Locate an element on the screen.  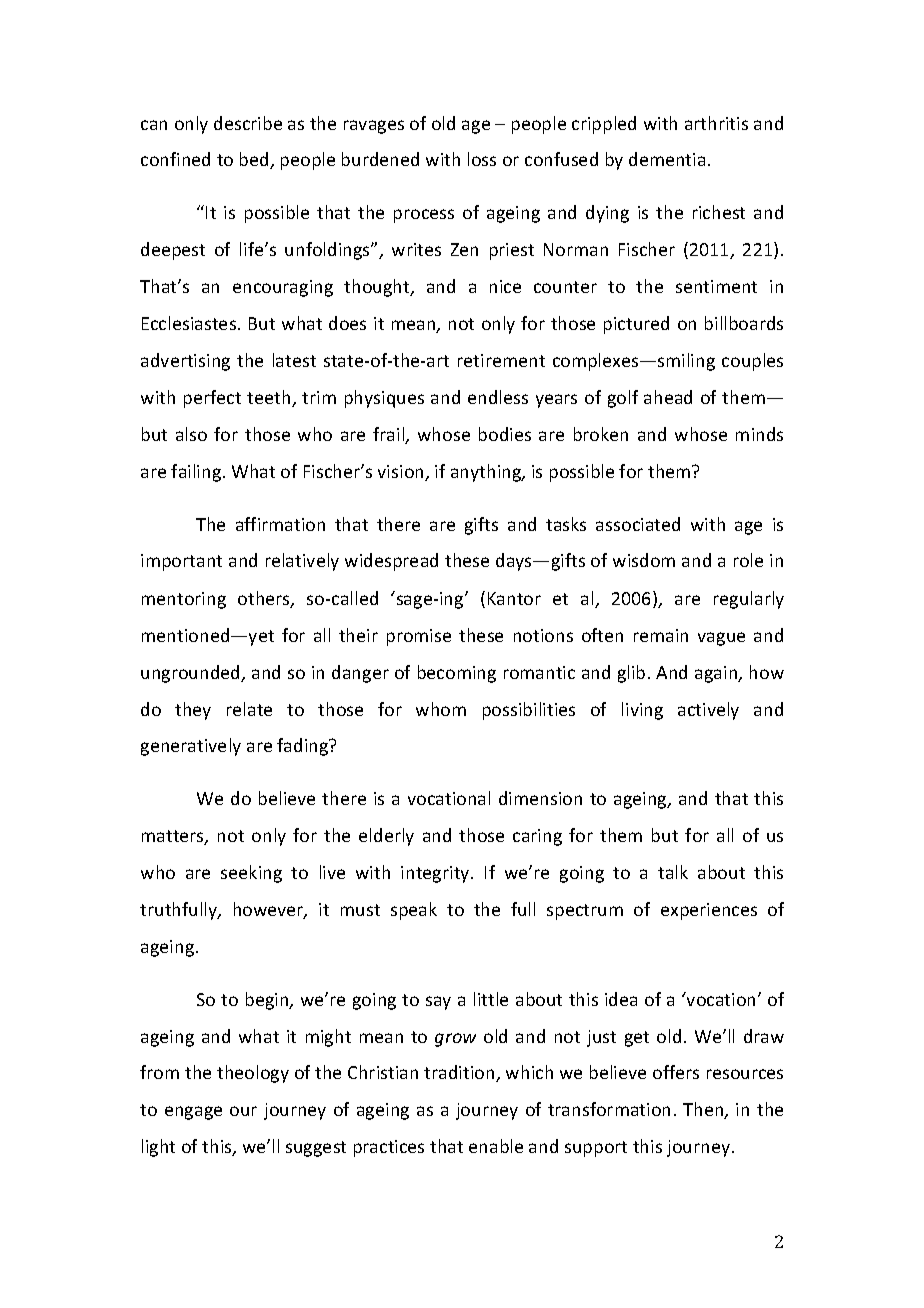
associated is located at coordinates (638, 524).
